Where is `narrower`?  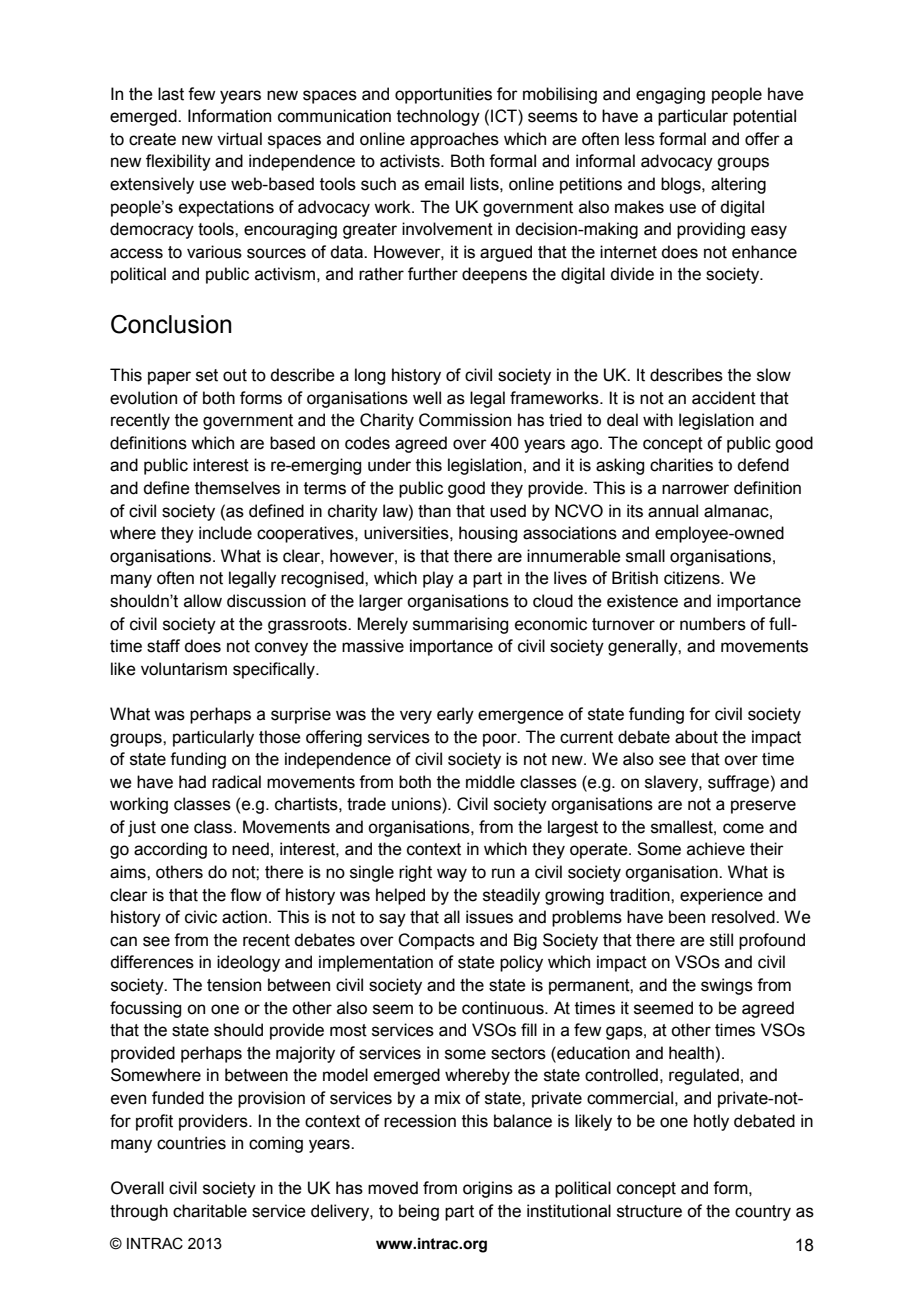 narrower is located at coordinates (695, 489).
